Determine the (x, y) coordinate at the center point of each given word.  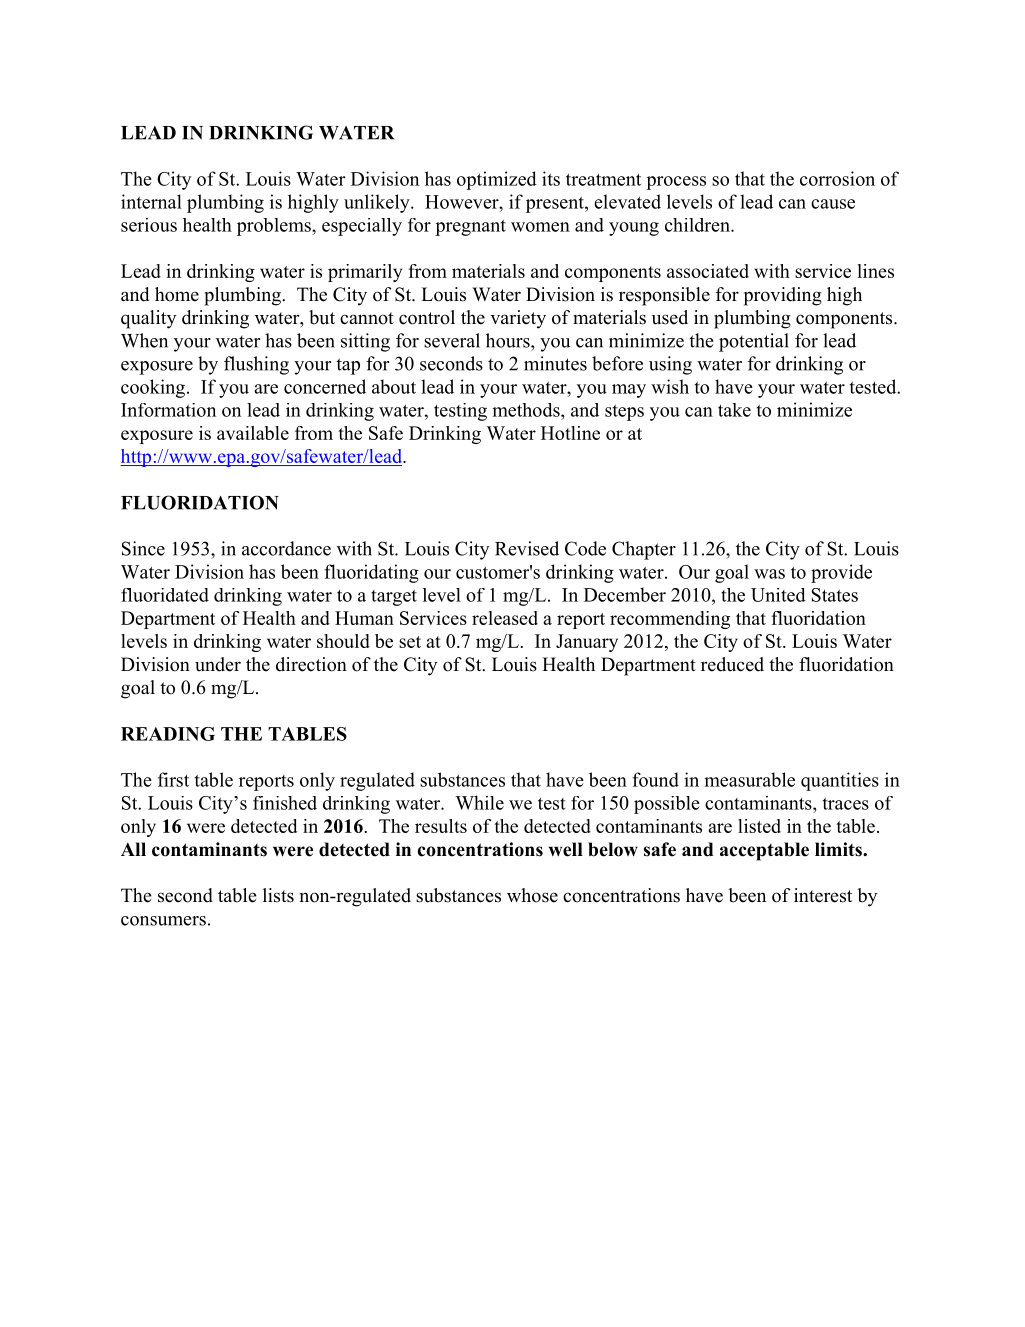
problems (275, 227)
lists (278, 895)
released (505, 618)
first (173, 779)
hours (509, 340)
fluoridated (165, 595)
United (778, 595)
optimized (497, 180)
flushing (256, 365)
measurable (749, 779)
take (734, 410)
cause (833, 204)
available (253, 433)
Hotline (570, 433)
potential (754, 342)
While (479, 802)
